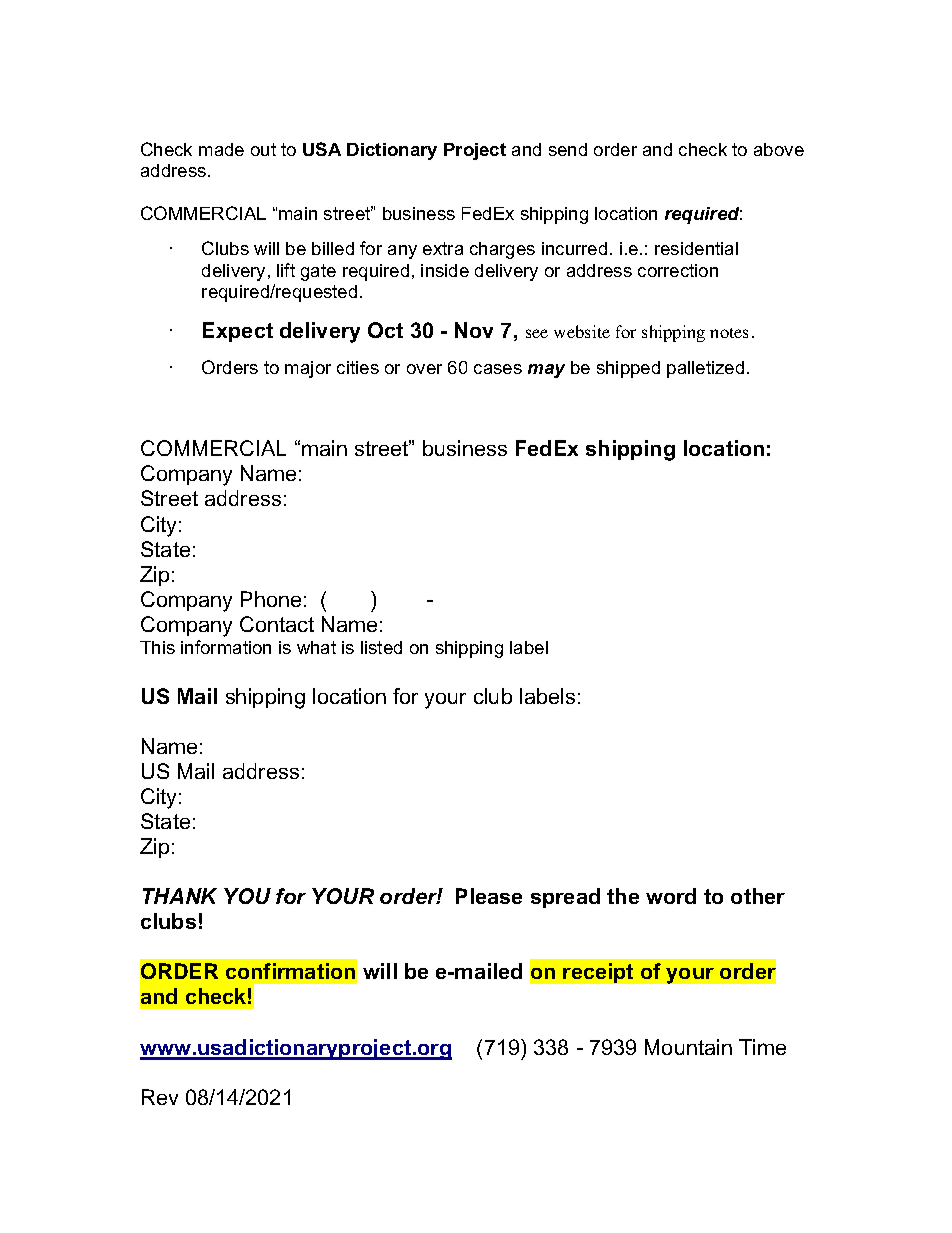 The image size is (952, 1233). Describe the element at coordinates (498, 369) in the screenshot. I see `cases` at that location.
